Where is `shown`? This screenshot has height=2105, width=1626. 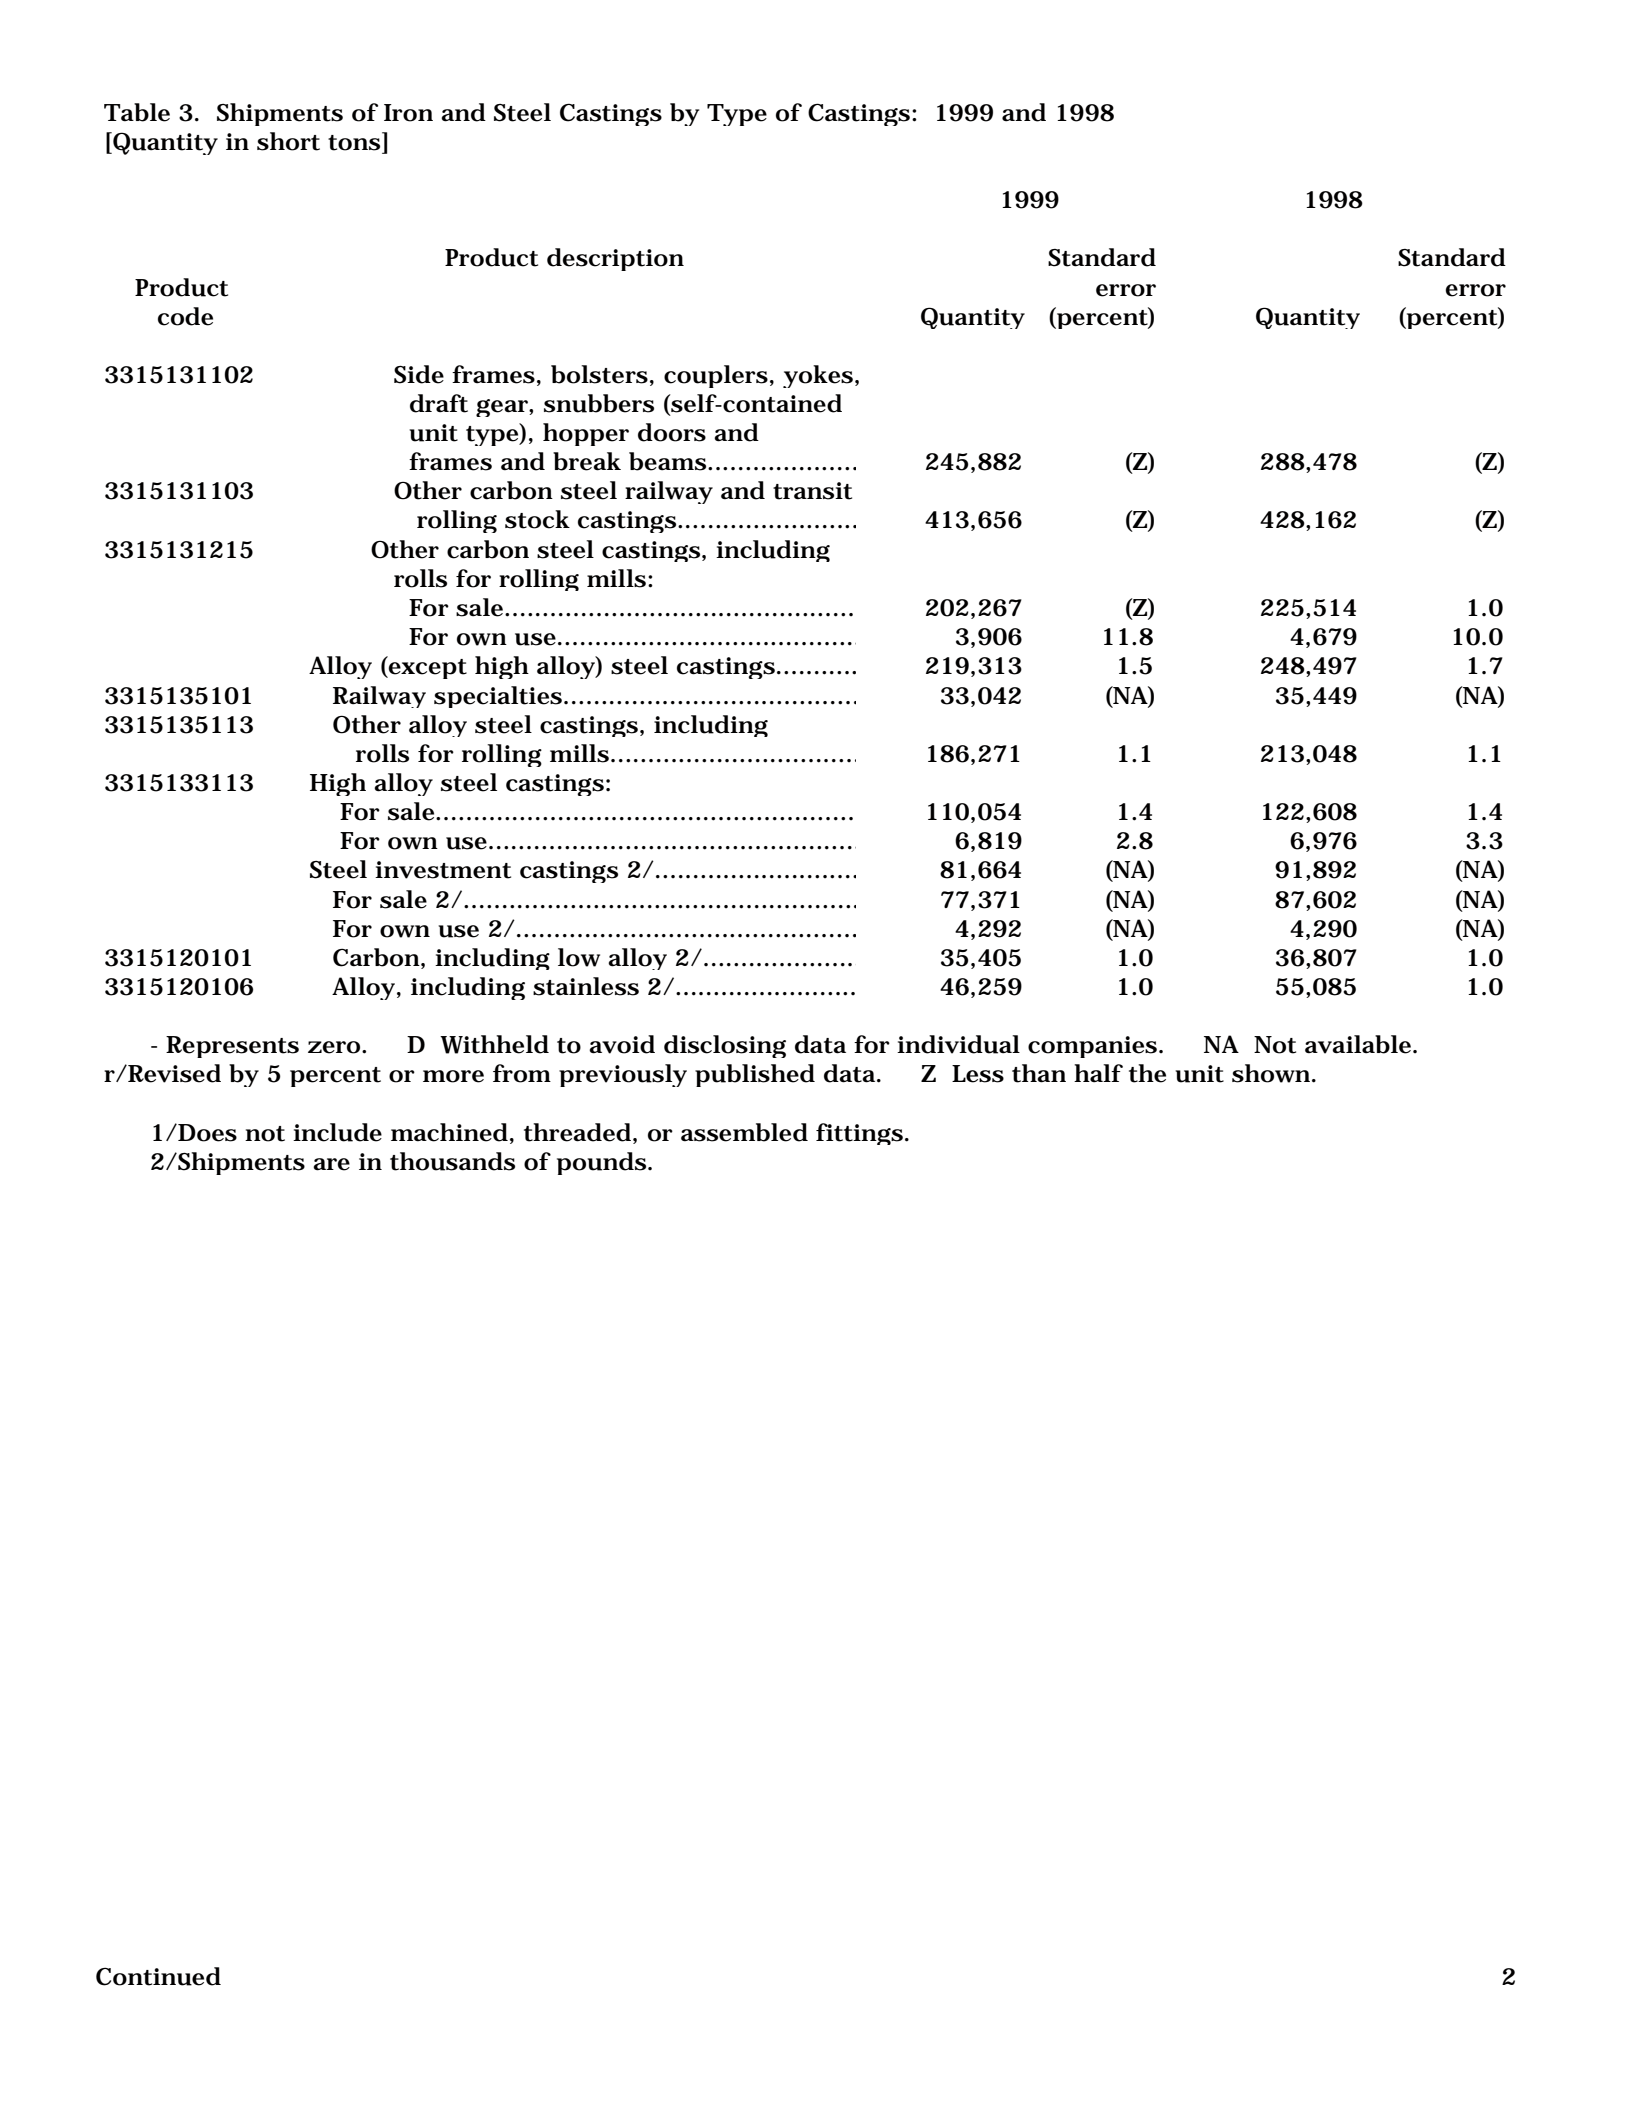 shown is located at coordinates (1271, 1073).
